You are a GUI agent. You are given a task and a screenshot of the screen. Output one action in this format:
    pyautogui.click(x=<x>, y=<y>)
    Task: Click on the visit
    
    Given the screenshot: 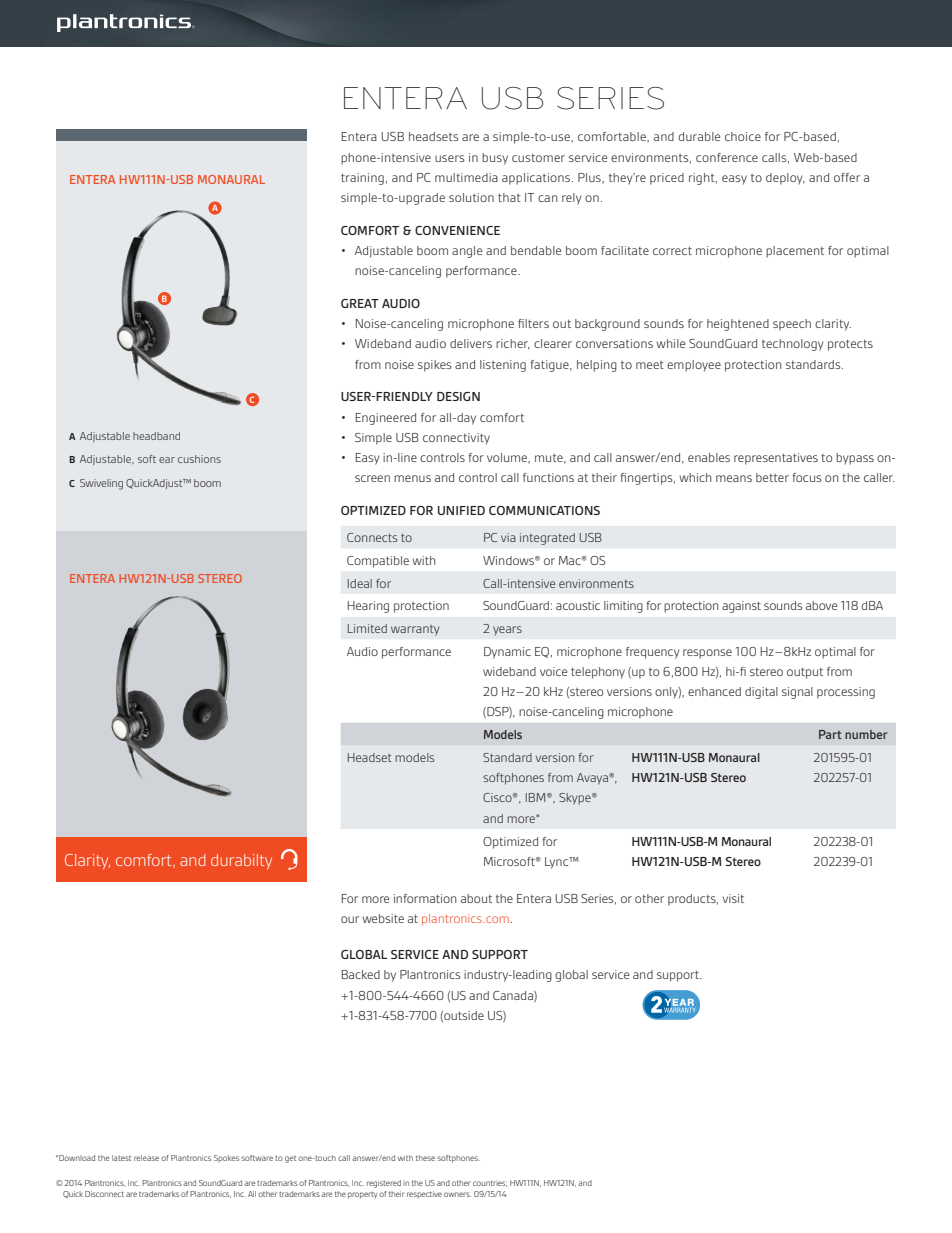 What is the action you would take?
    pyautogui.click(x=733, y=898)
